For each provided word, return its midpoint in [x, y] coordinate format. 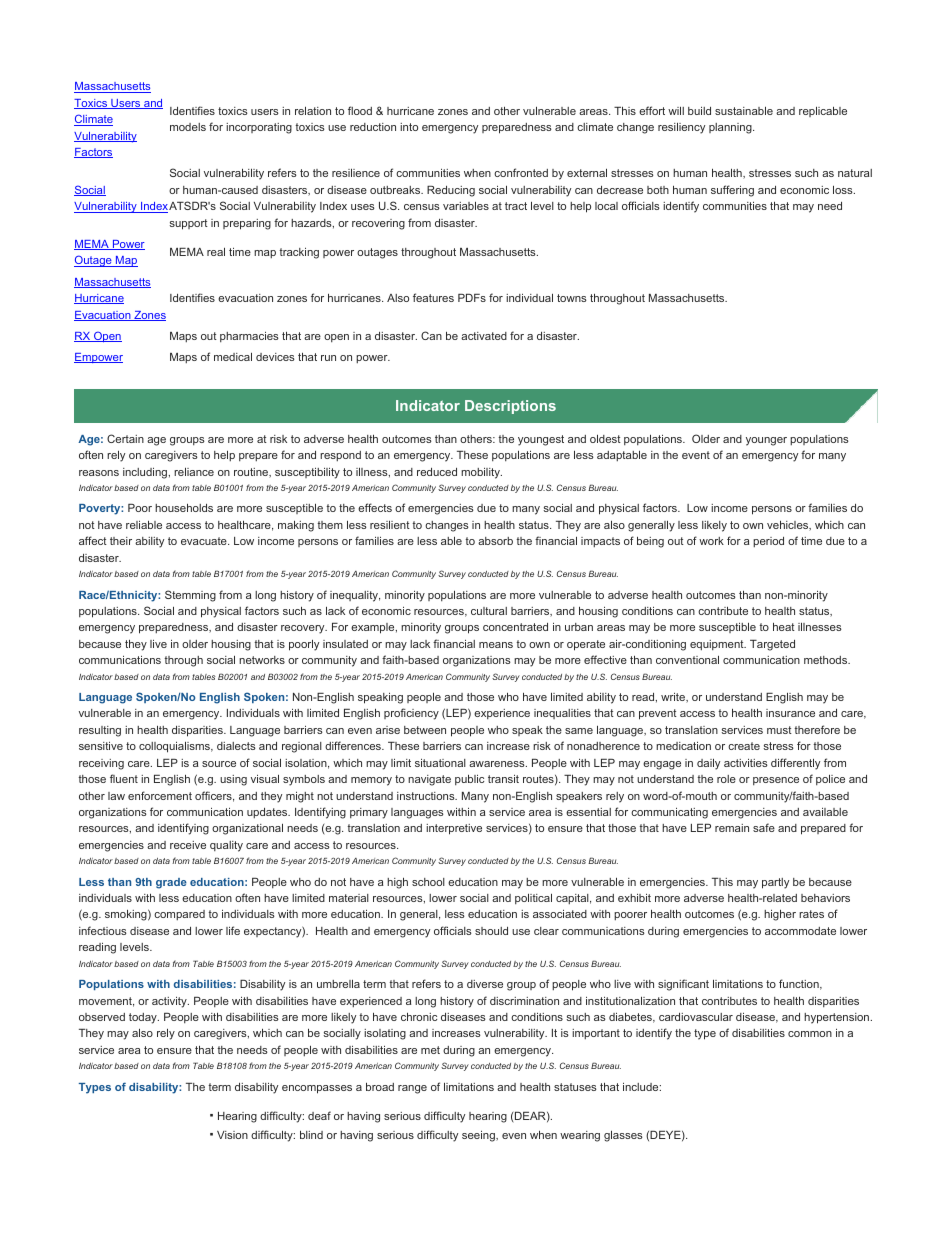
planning [731, 128]
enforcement [160, 795]
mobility [481, 473]
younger [766, 441]
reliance [194, 471]
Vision [232, 1135]
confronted [521, 172]
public [469, 779]
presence [776, 781]
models [188, 127]
